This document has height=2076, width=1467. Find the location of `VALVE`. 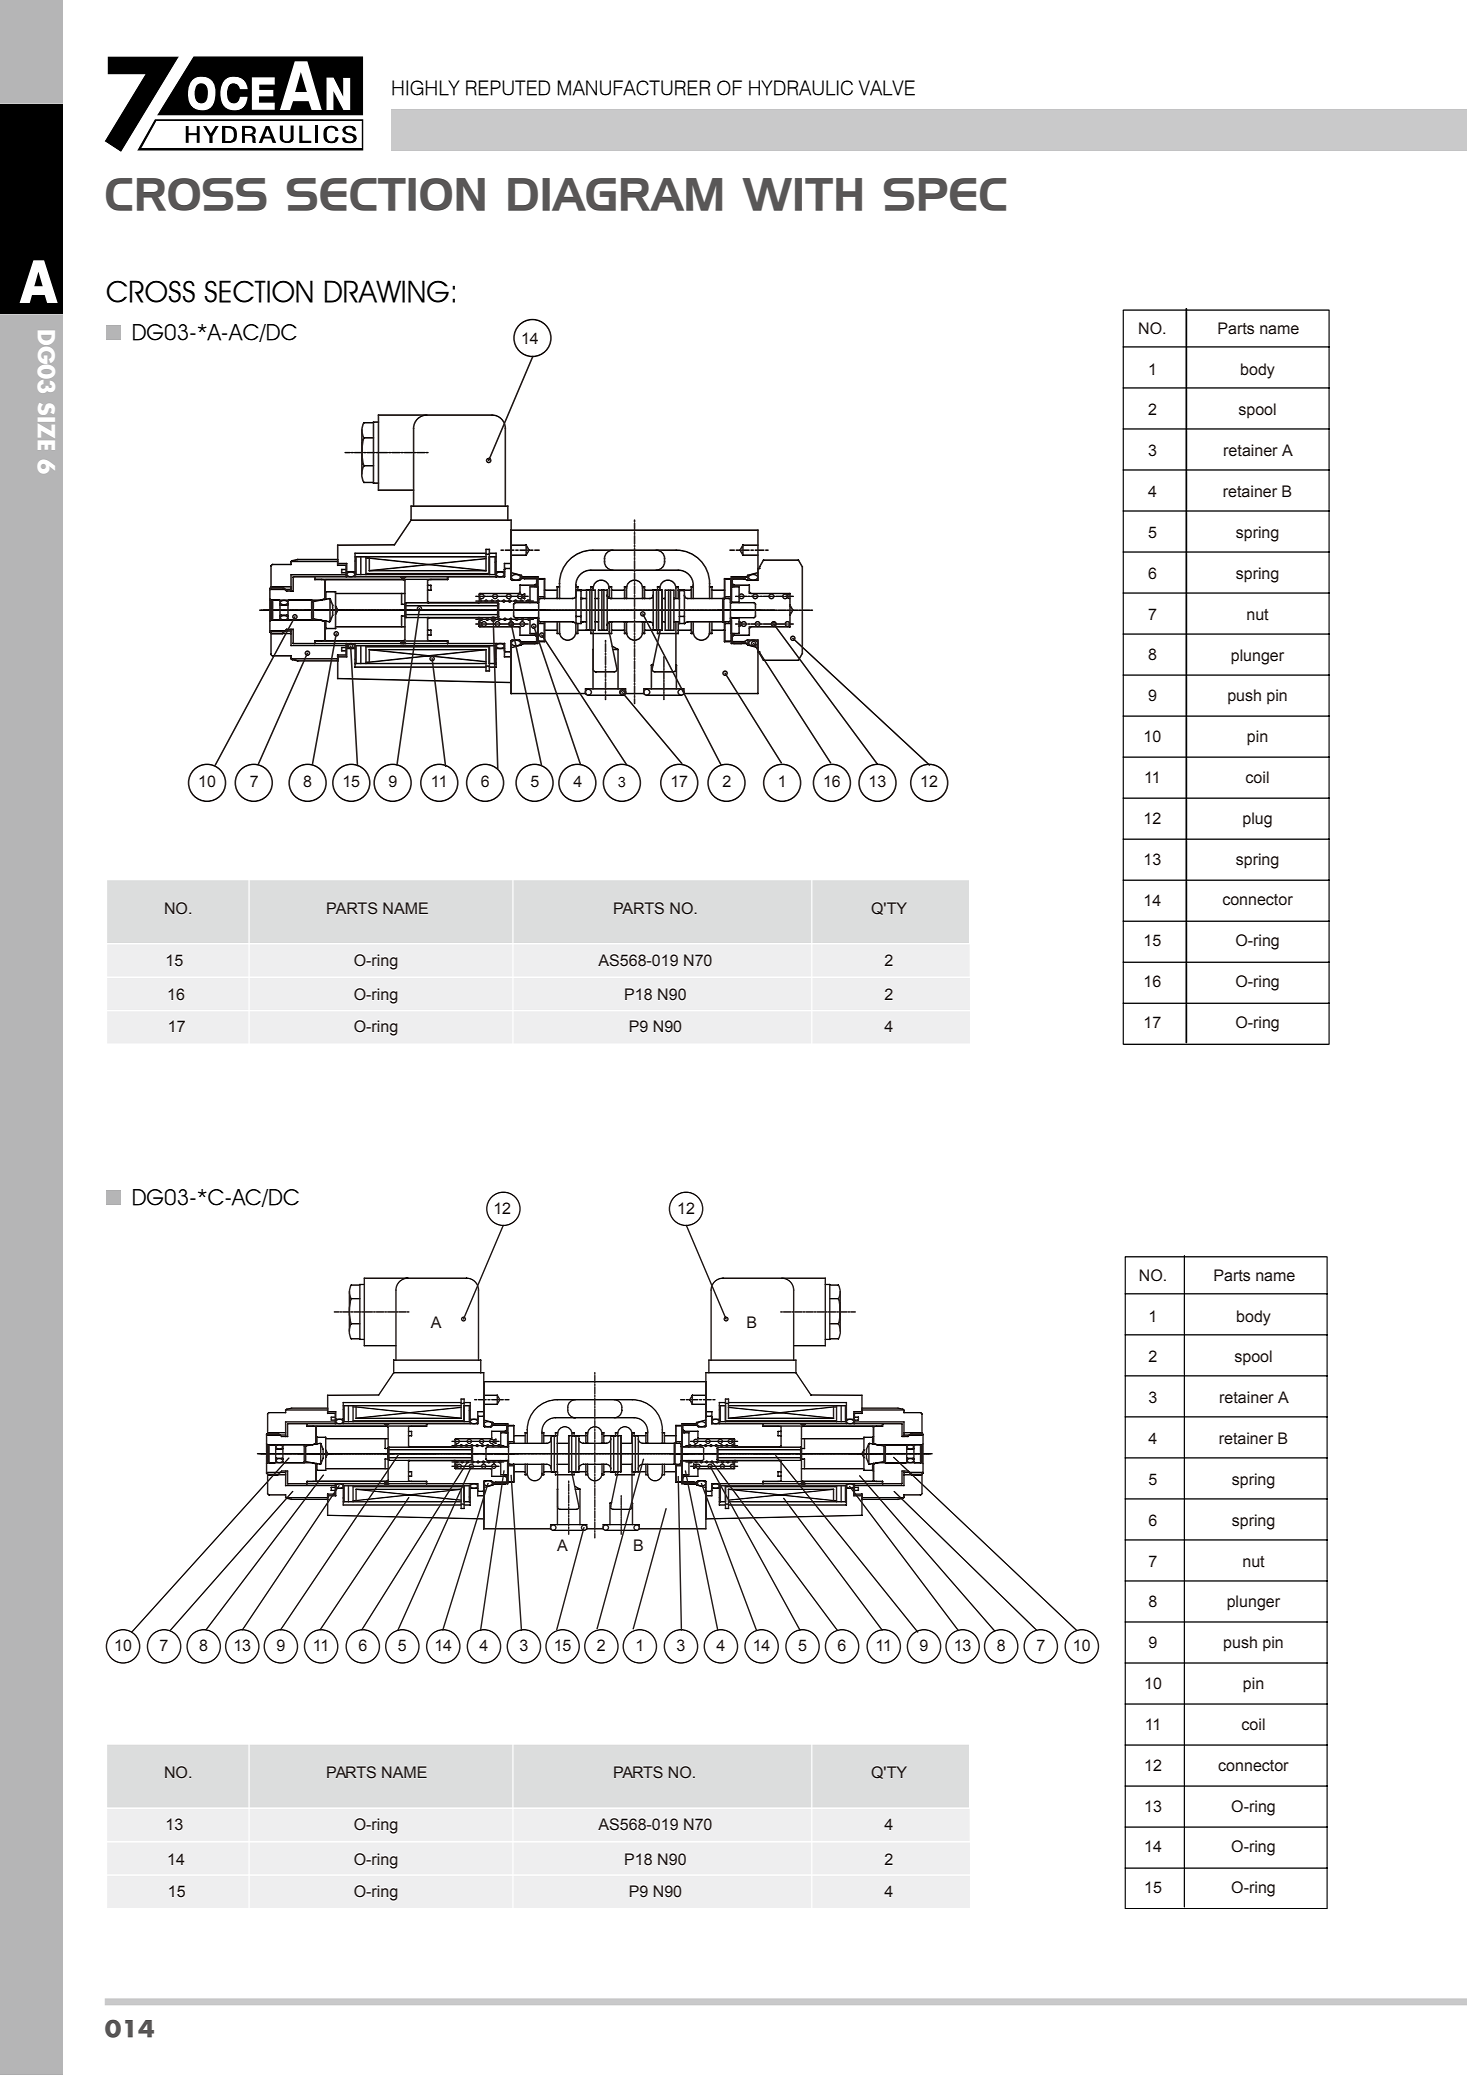

VALVE is located at coordinates (887, 88).
